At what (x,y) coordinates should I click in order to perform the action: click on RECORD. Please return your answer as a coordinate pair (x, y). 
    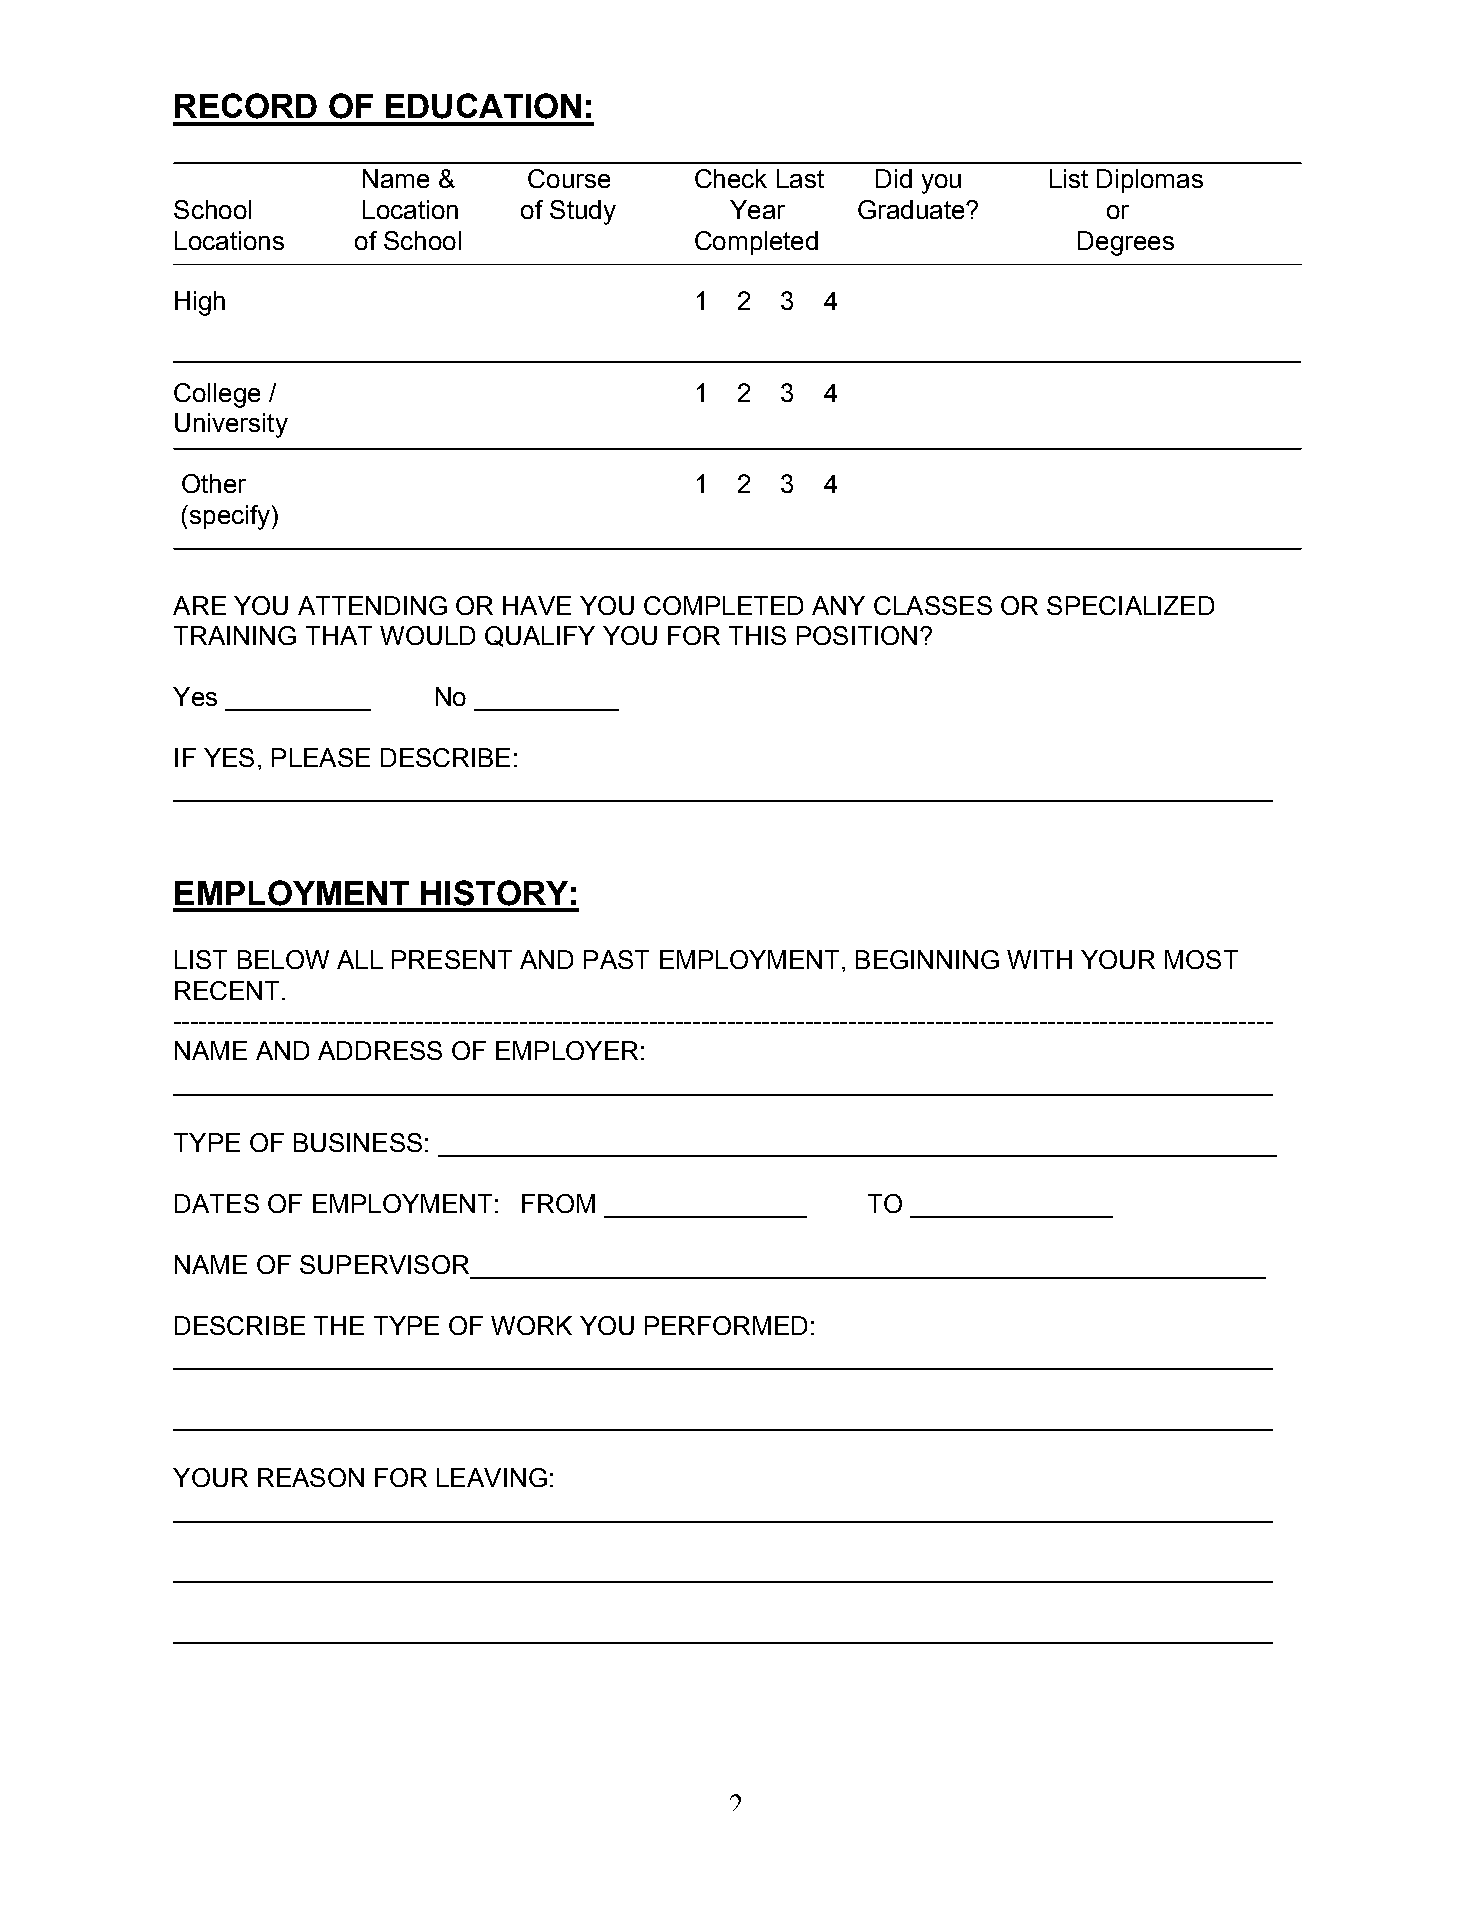
    Looking at the image, I should click on (246, 106).
